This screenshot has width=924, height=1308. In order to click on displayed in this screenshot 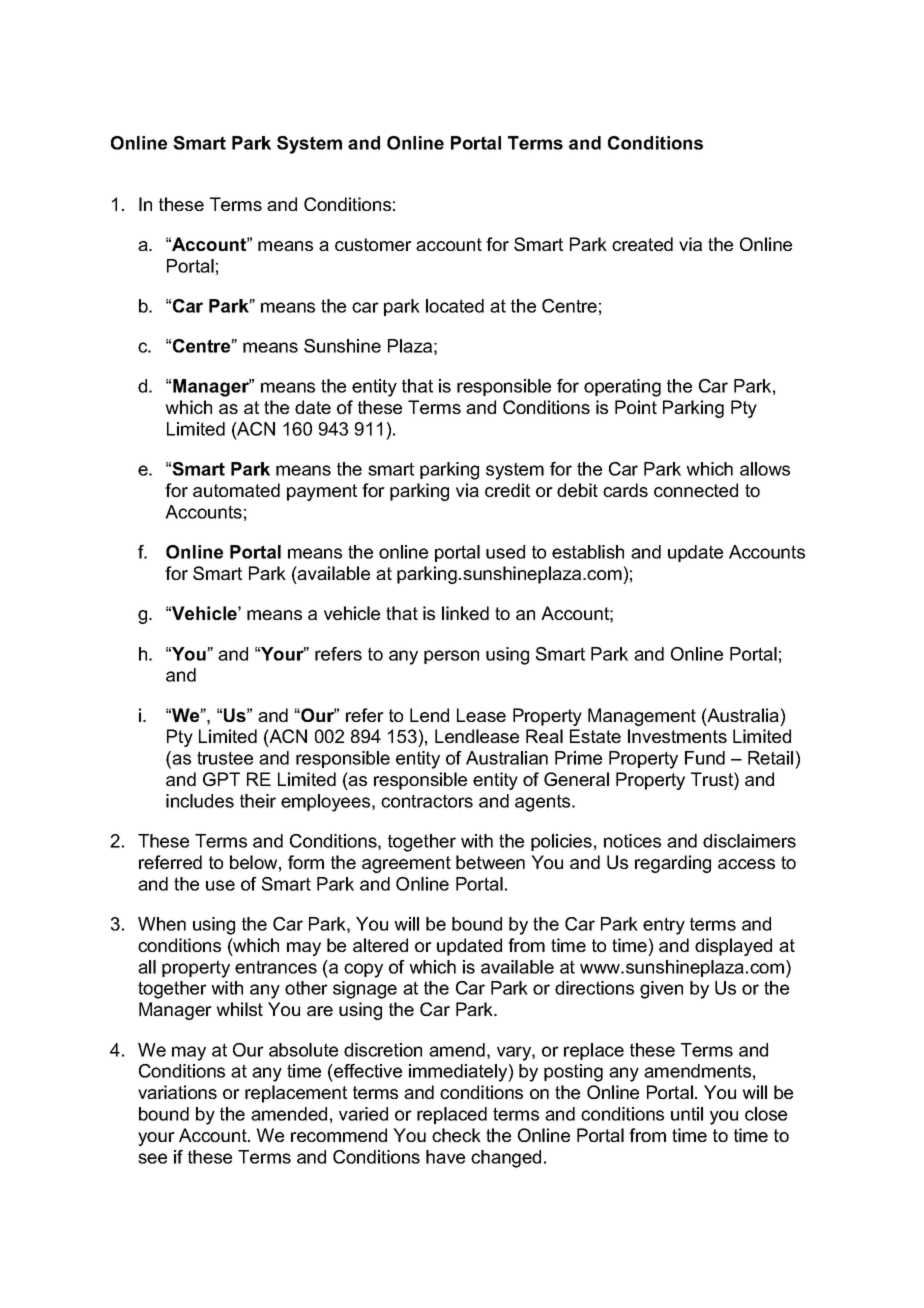, I will do `click(733, 947)`.
